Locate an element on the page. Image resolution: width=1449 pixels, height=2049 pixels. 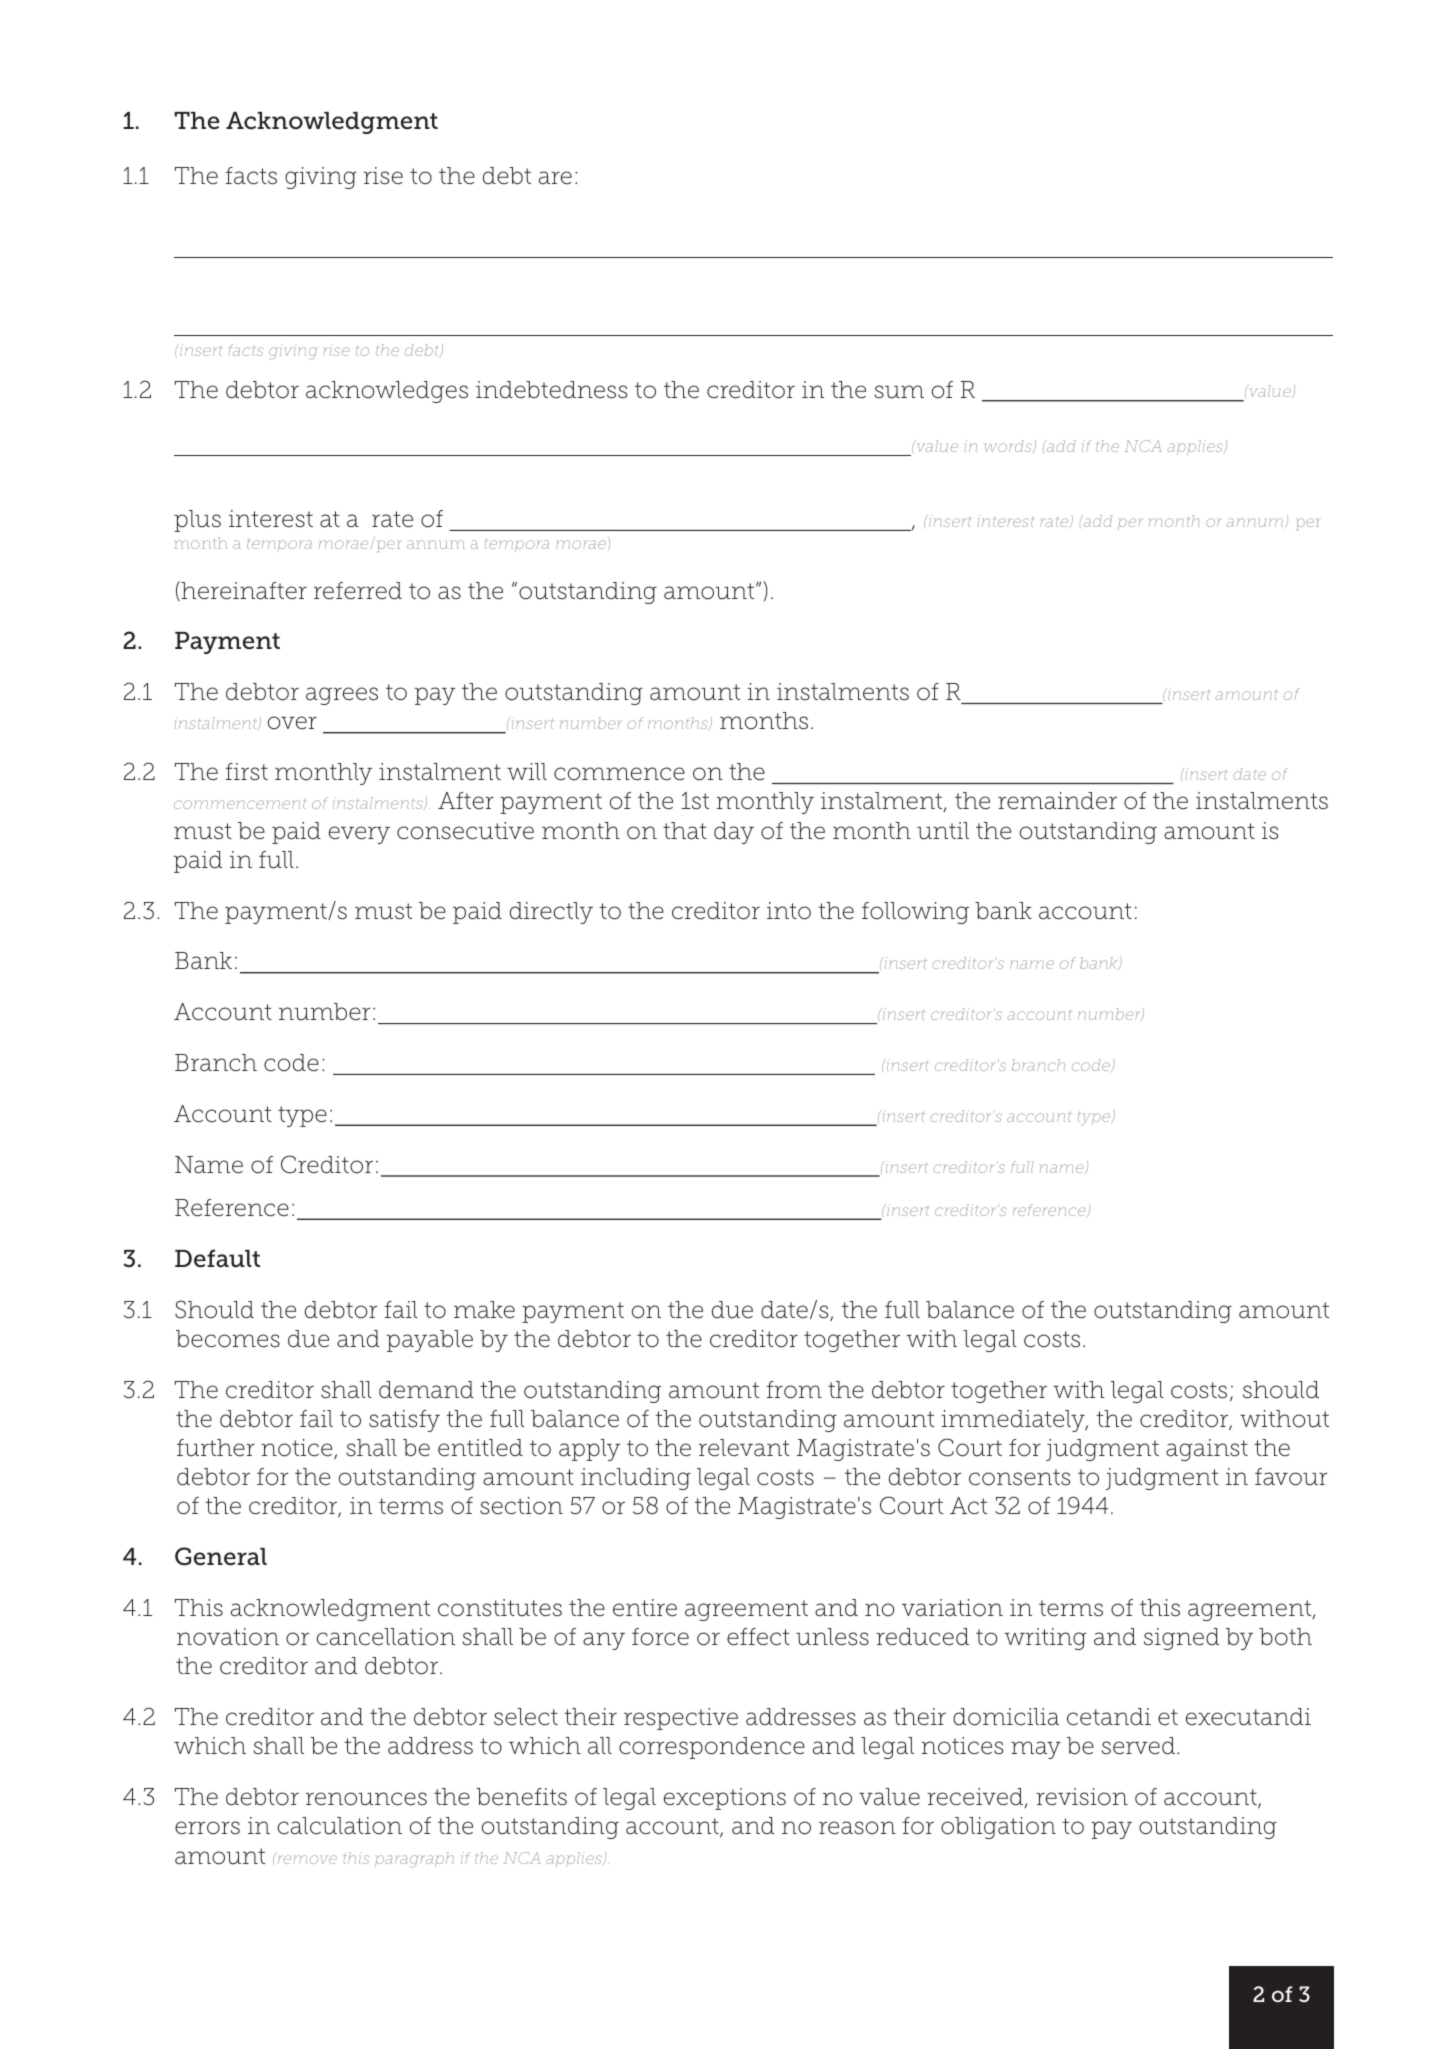
are is located at coordinates (555, 178).
